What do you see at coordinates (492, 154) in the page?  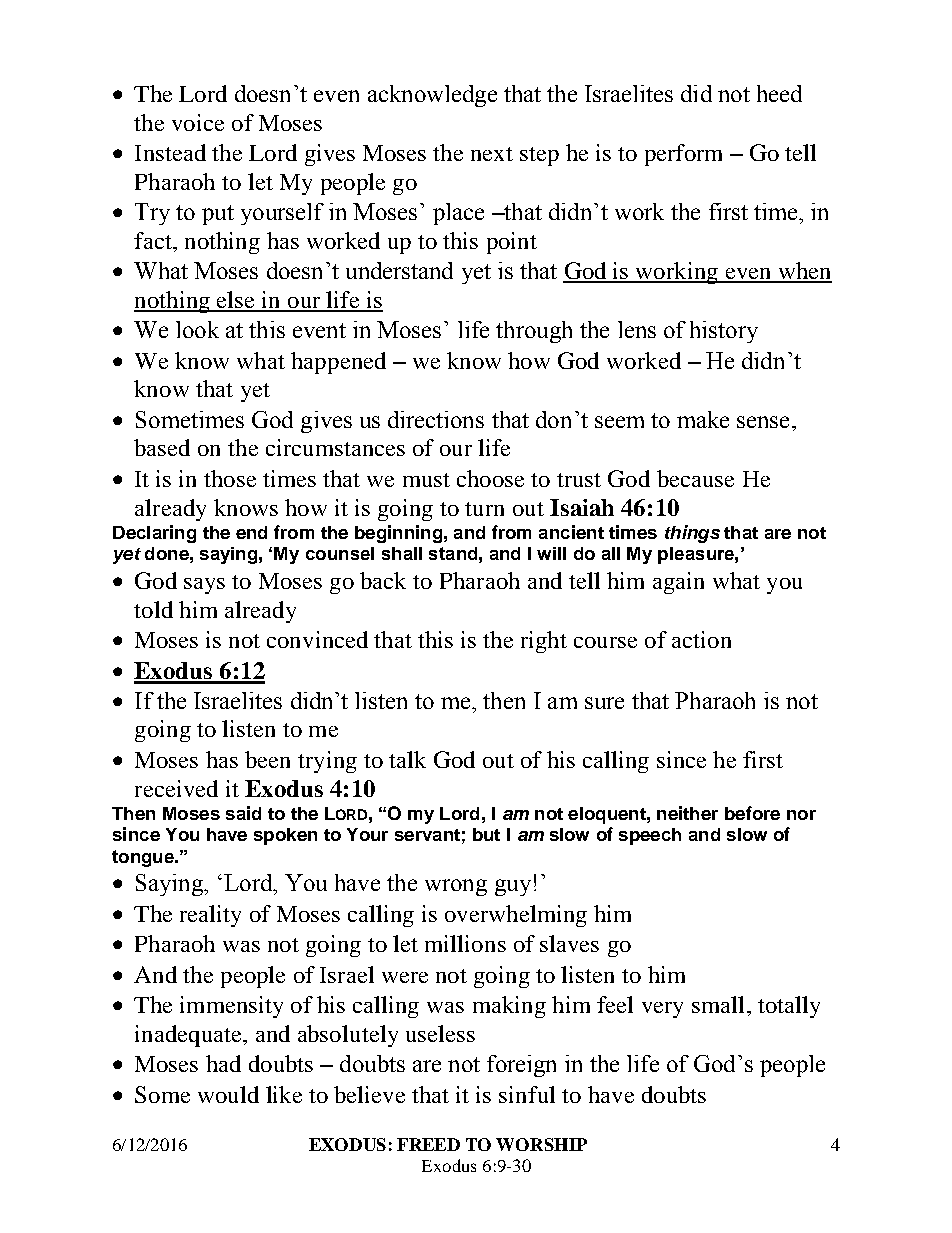 I see `next` at bounding box center [492, 154].
